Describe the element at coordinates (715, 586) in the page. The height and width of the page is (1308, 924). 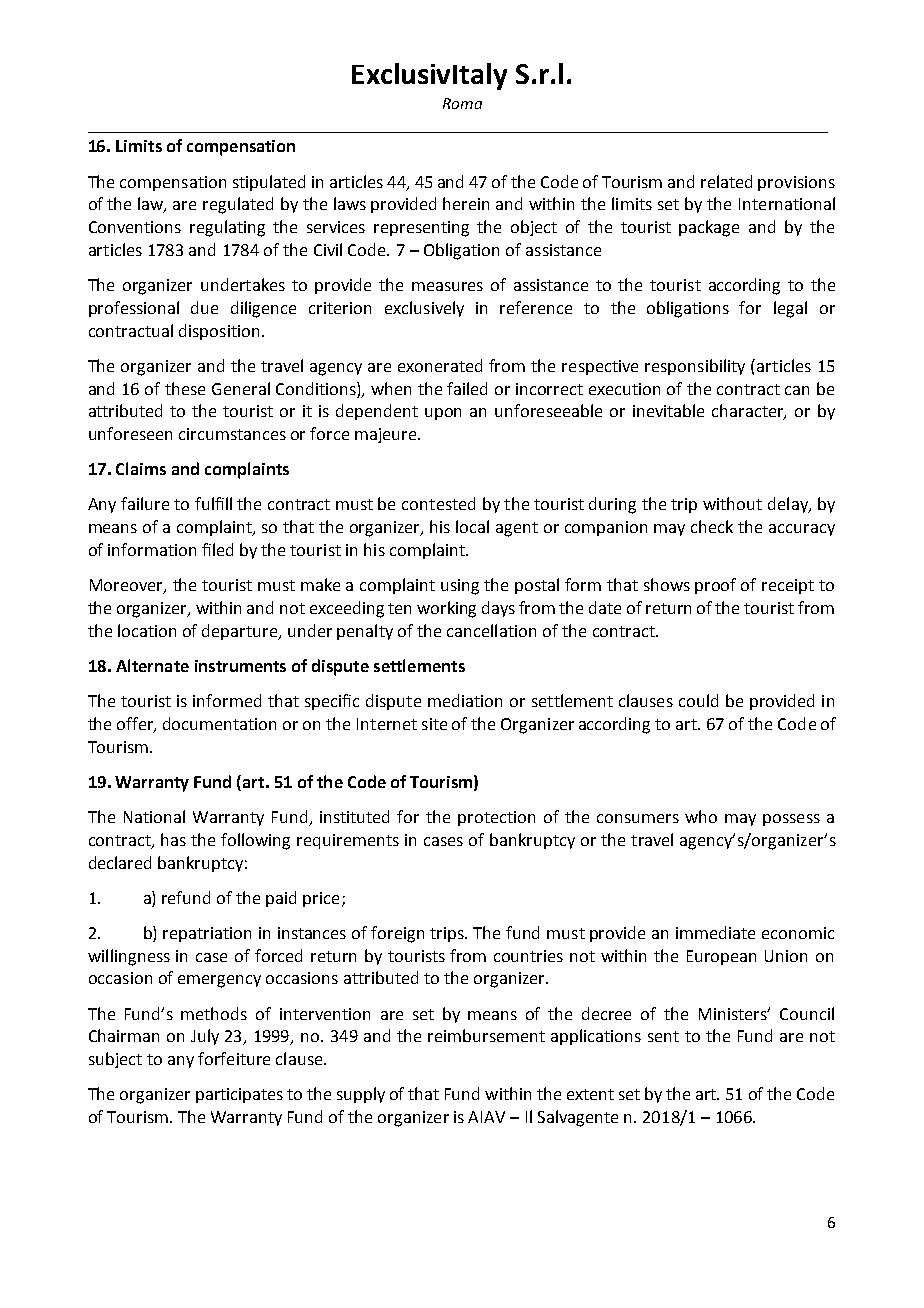
I see `proof` at that location.
